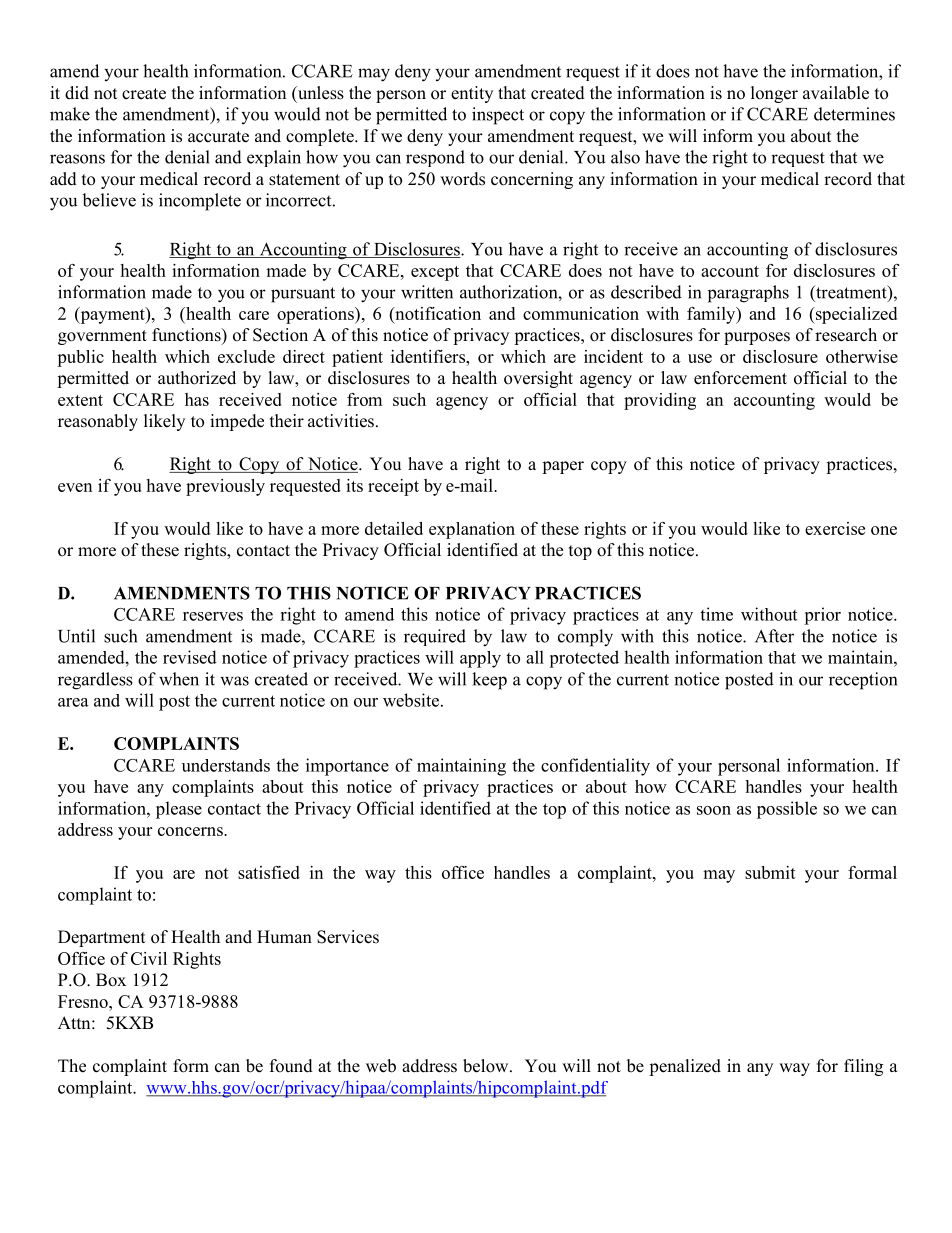 The image size is (952, 1233). Describe the element at coordinates (225, 487) in the document. I see `previously` at that location.
